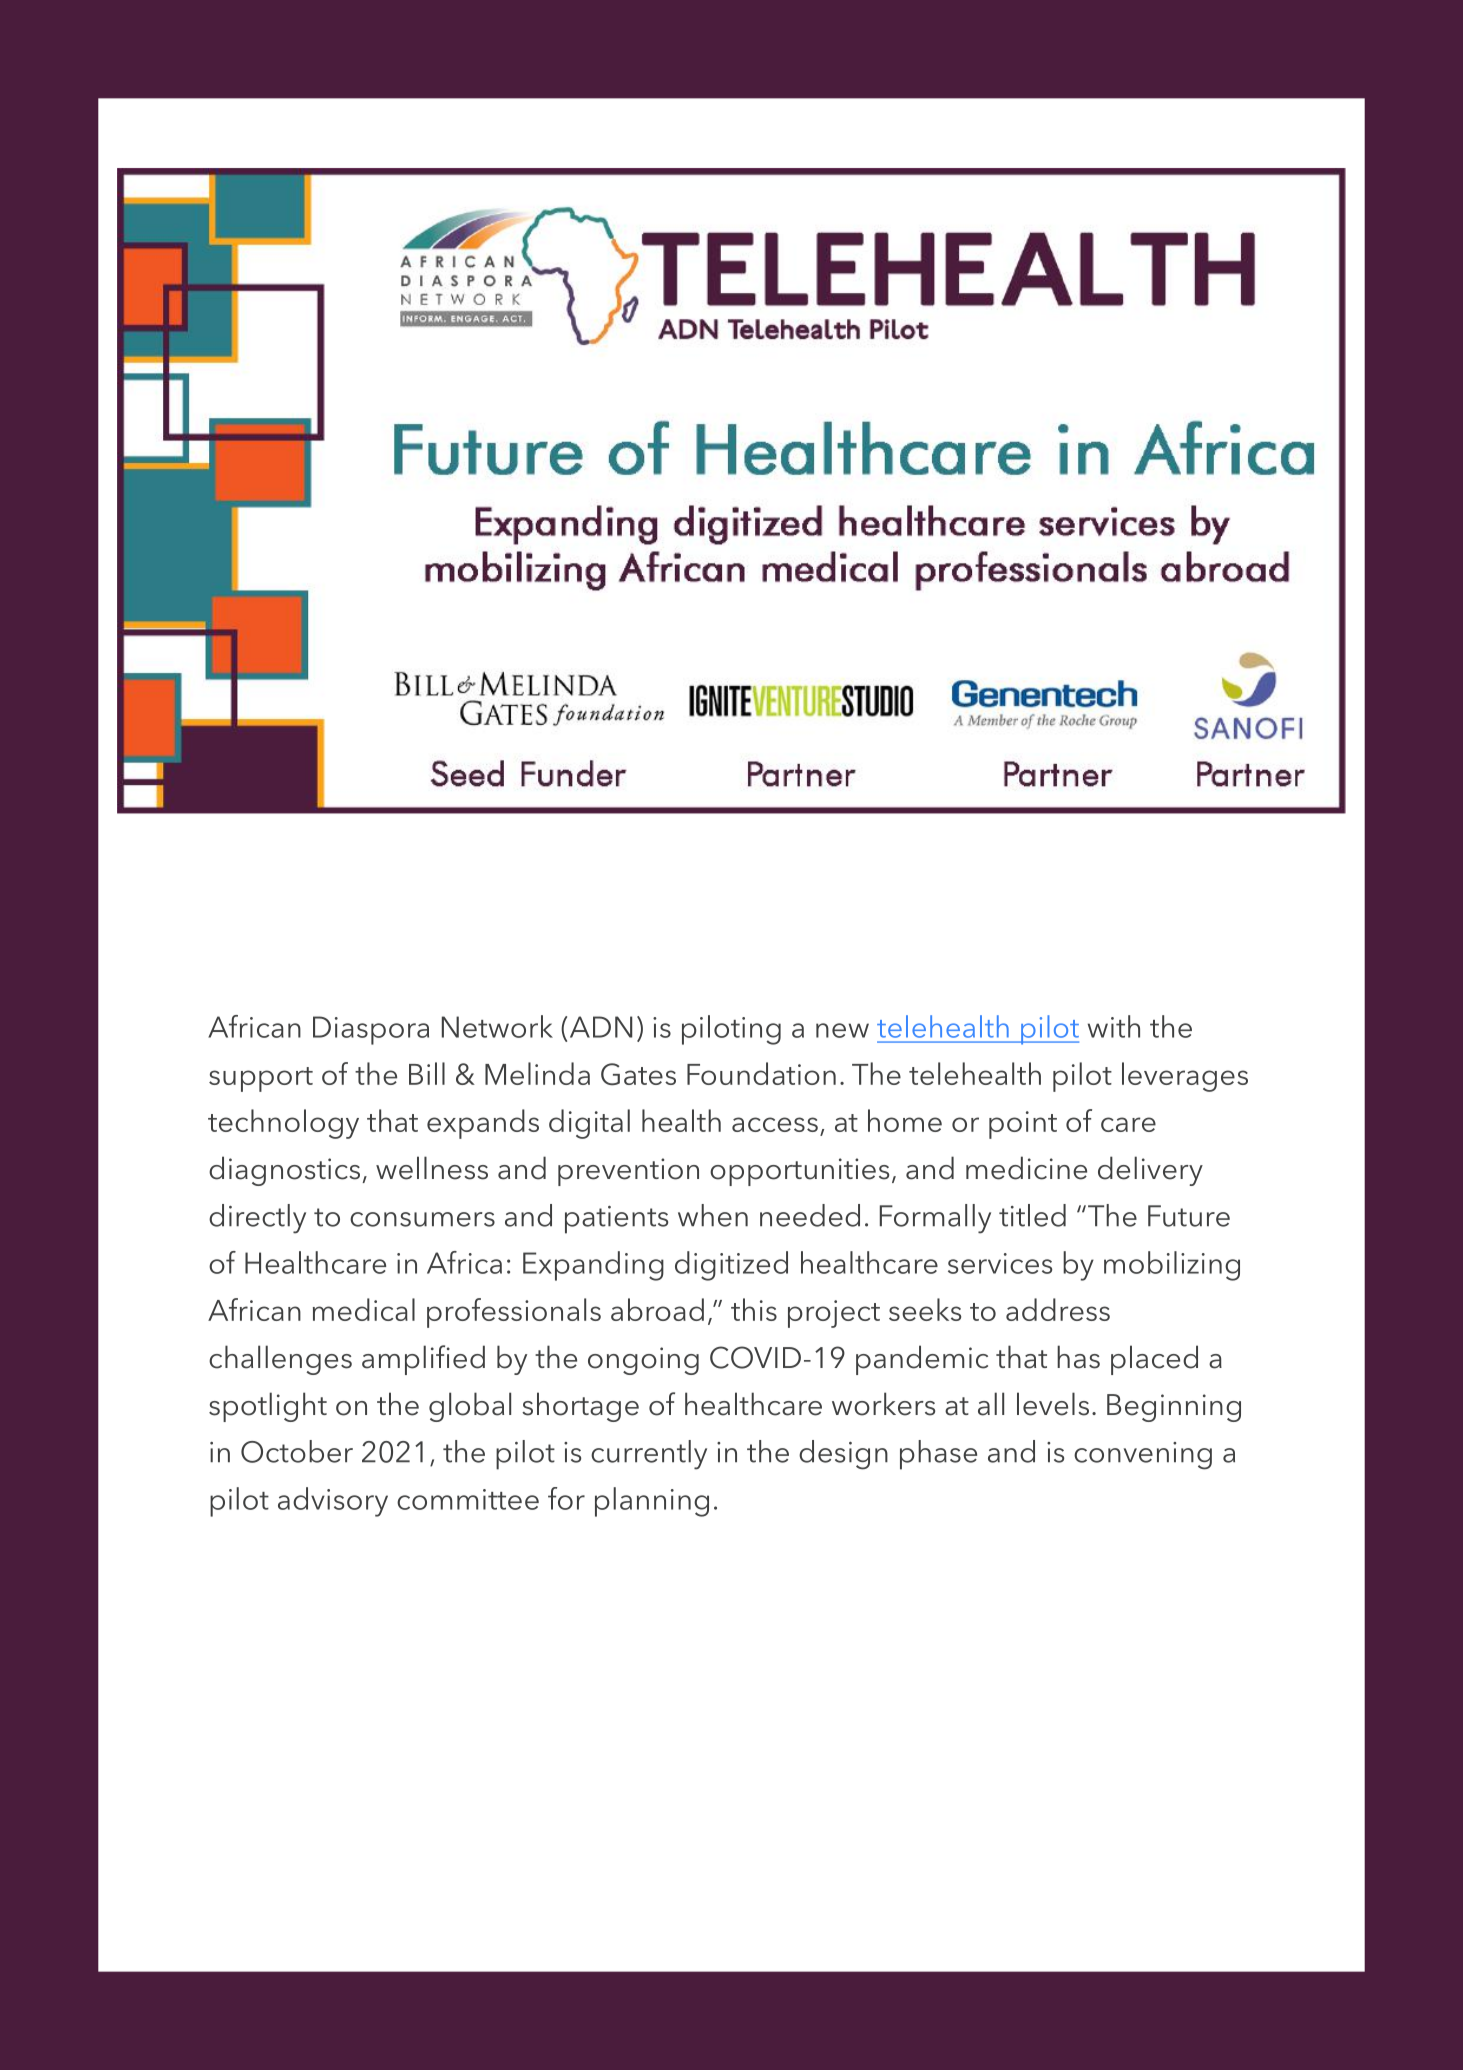  Describe the element at coordinates (1154, 1360) in the screenshot. I see `placed` at that location.
